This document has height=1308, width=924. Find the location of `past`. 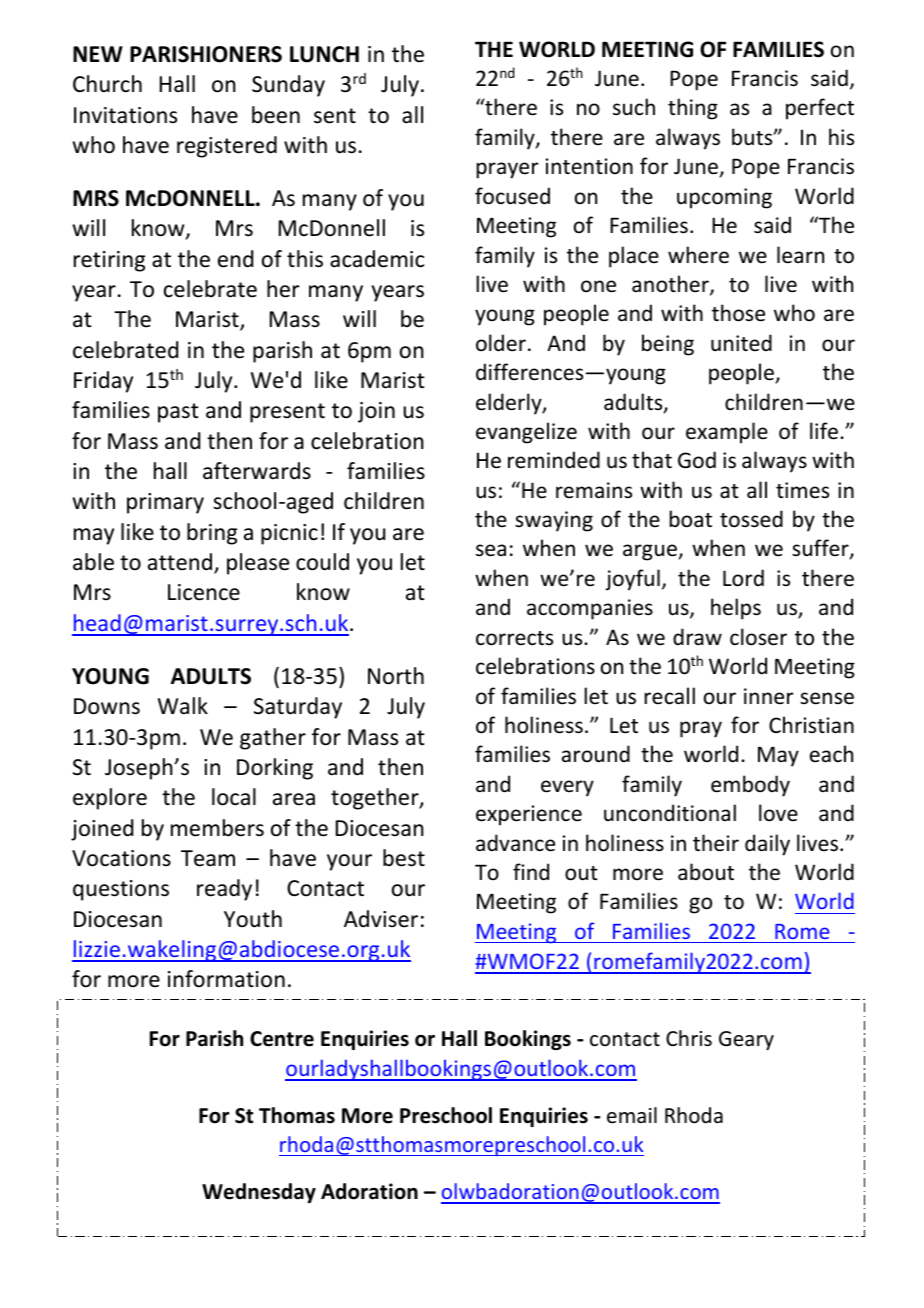

past is located at coordinates (178, 413).
